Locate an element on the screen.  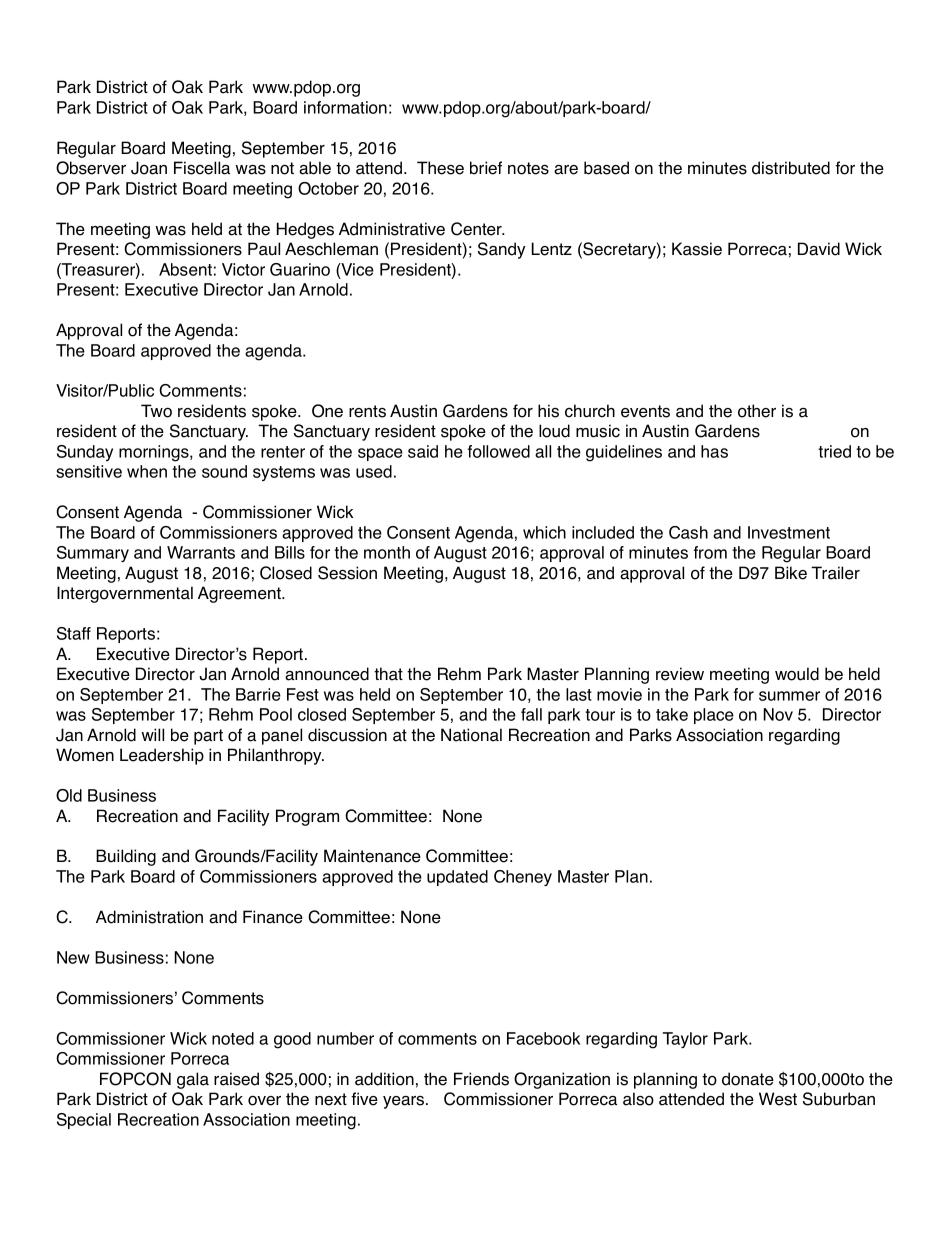
other is located at coordinates (757, 411).
